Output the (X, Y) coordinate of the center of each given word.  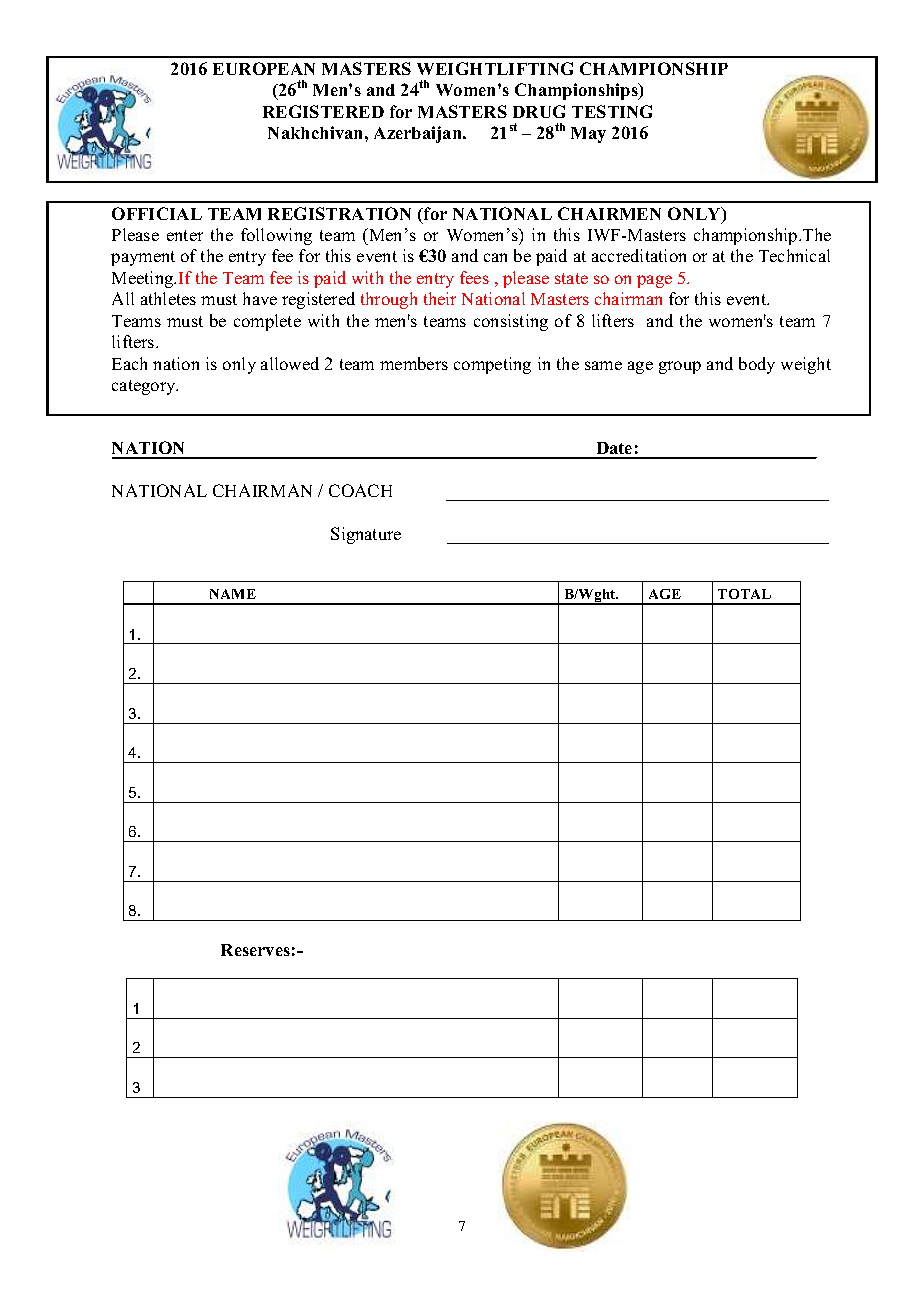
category (145, 387)
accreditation (639, 255)
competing (492, 365)
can (495, 257)
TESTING (612, 111)
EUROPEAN (264, 68)
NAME (233, 594)
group (680, 367)
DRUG (539, 111)
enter (185, 235)
